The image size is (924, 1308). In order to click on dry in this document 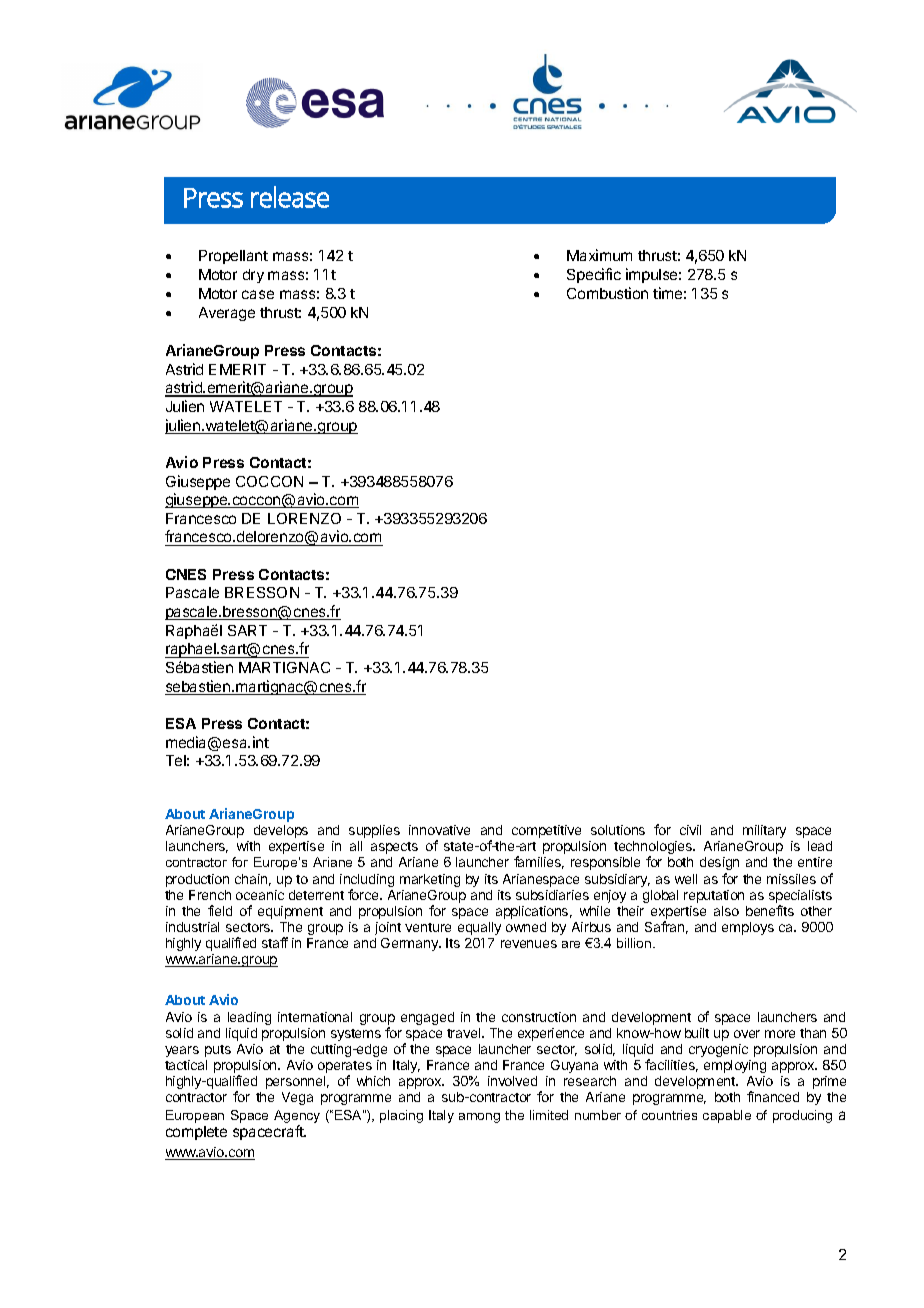, I will do `click(253, 276)`.
